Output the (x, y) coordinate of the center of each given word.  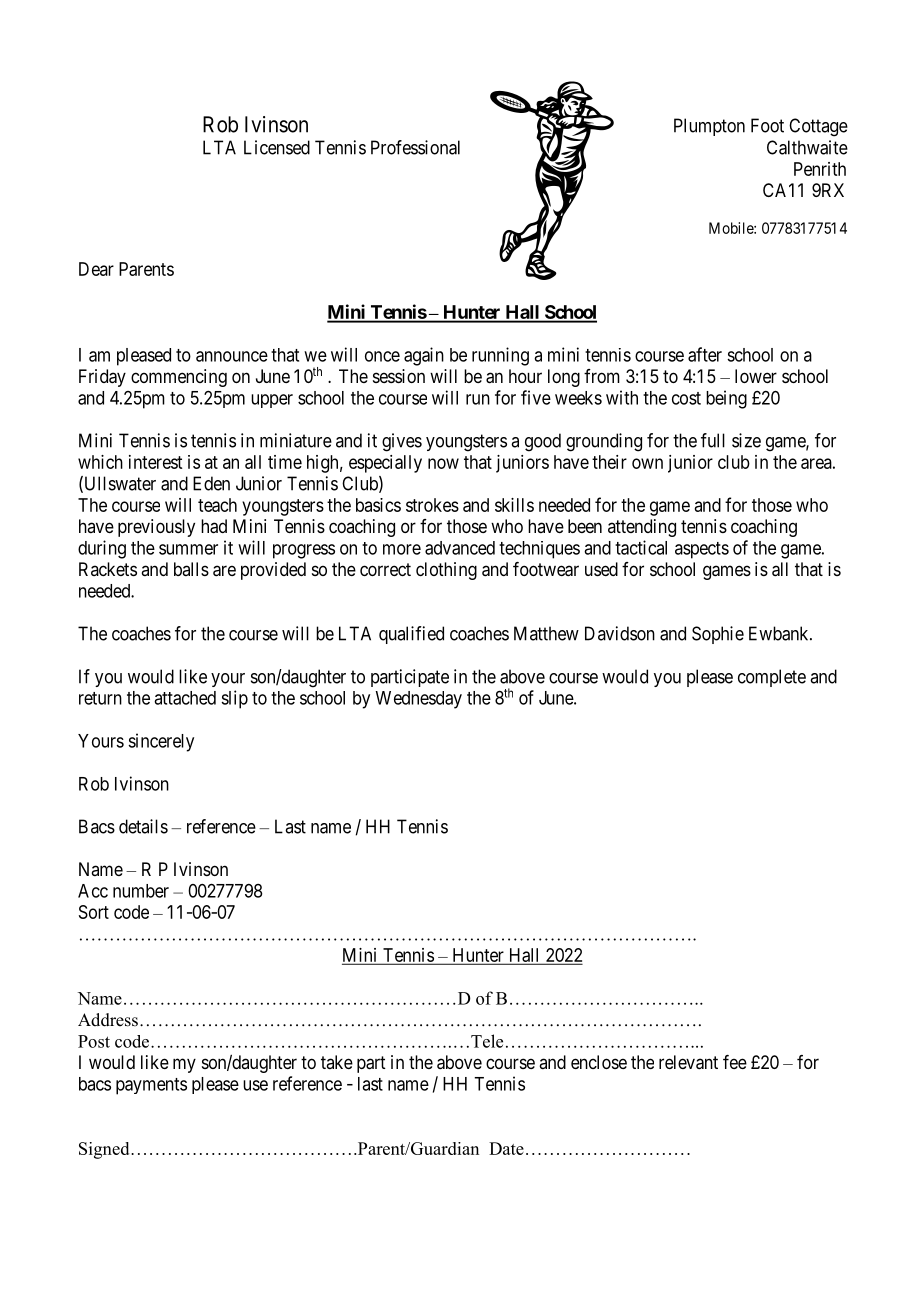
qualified (411, 635)
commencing (179, 378)
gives (402, 442)
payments (151, 1086)
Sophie (718, 635)
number (141, 891)
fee (735, 1062)
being (726, 399)
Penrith (820, 169)
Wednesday (418, 700)
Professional (415, 147)
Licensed (277, 147)
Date (506, 1148)
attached (185, 698)
